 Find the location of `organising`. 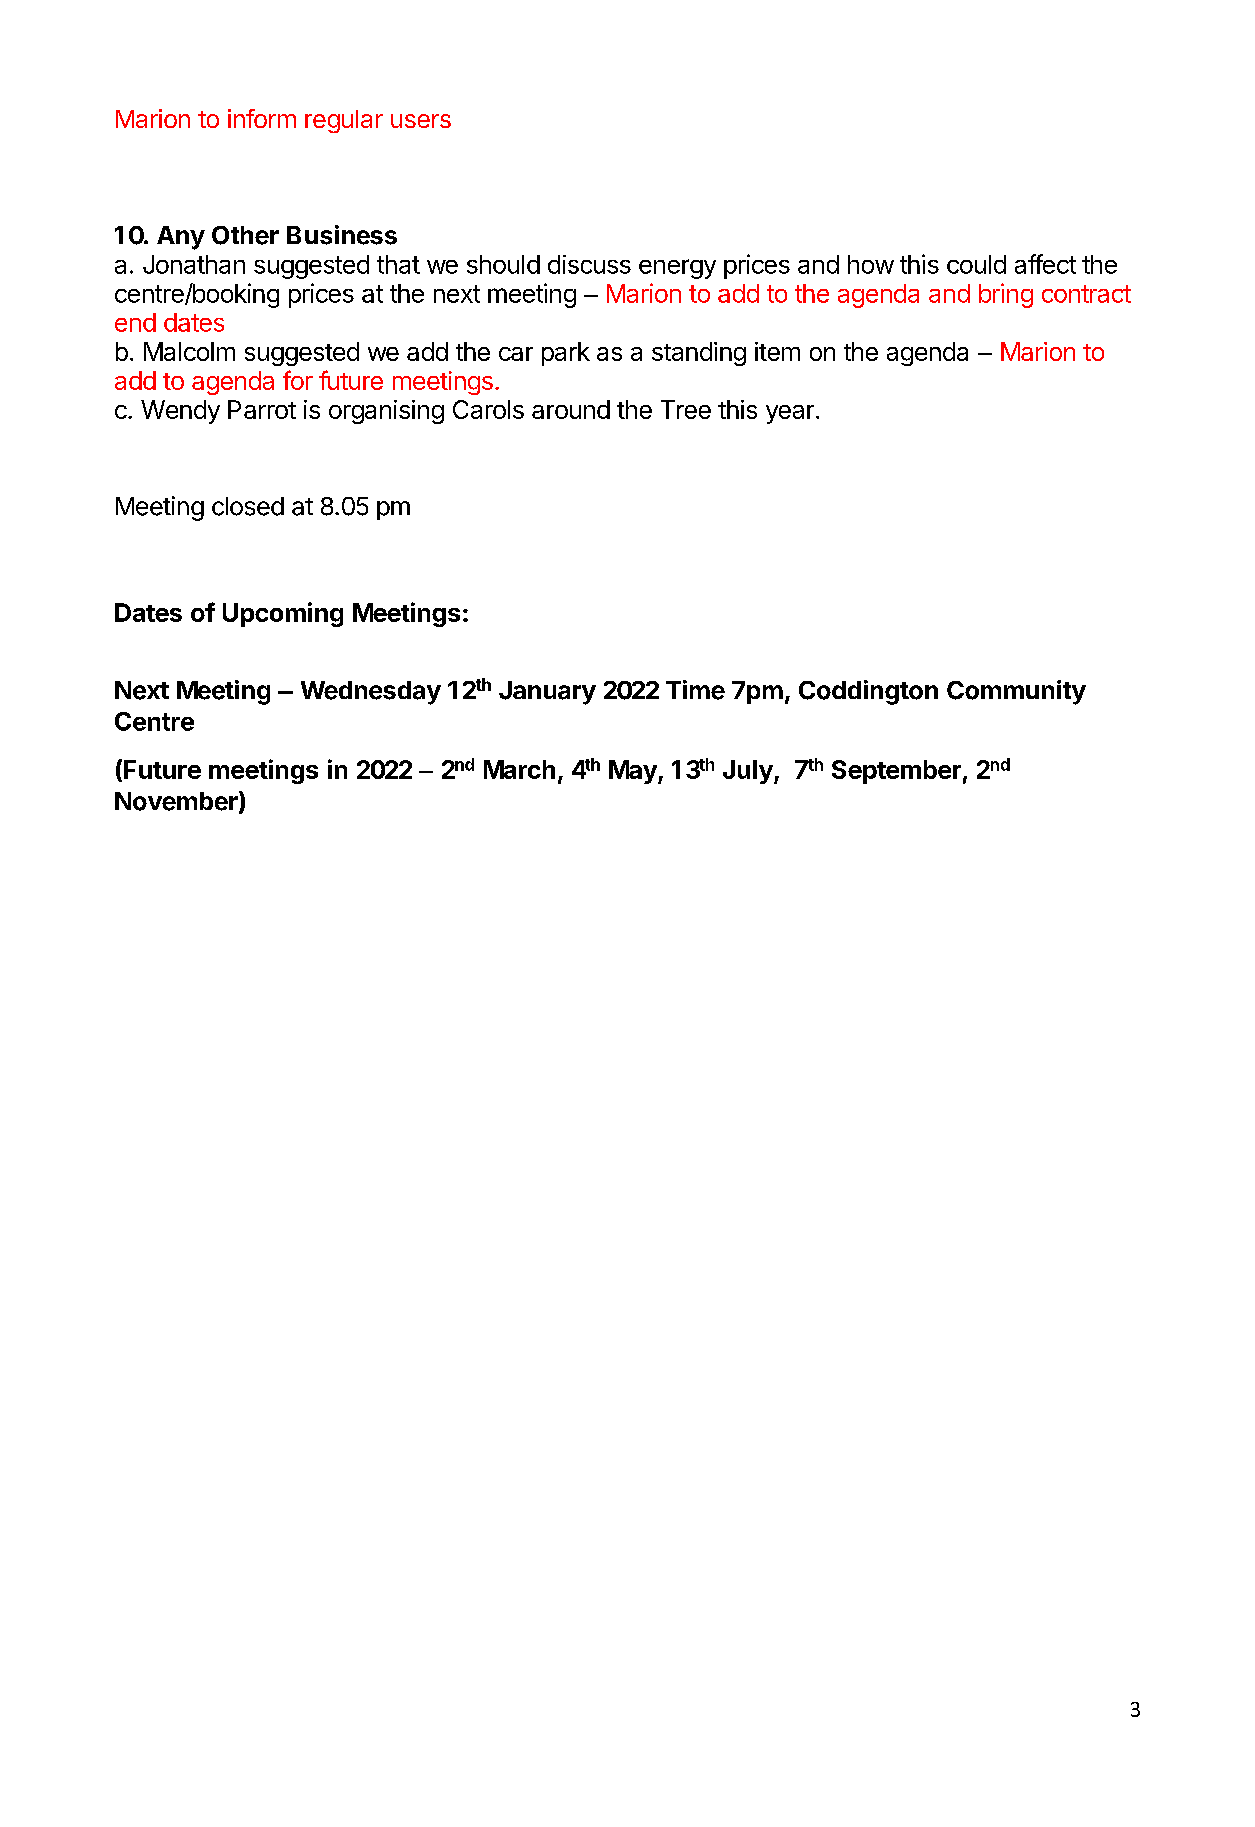

organising is located at coordinates (386, 412).
